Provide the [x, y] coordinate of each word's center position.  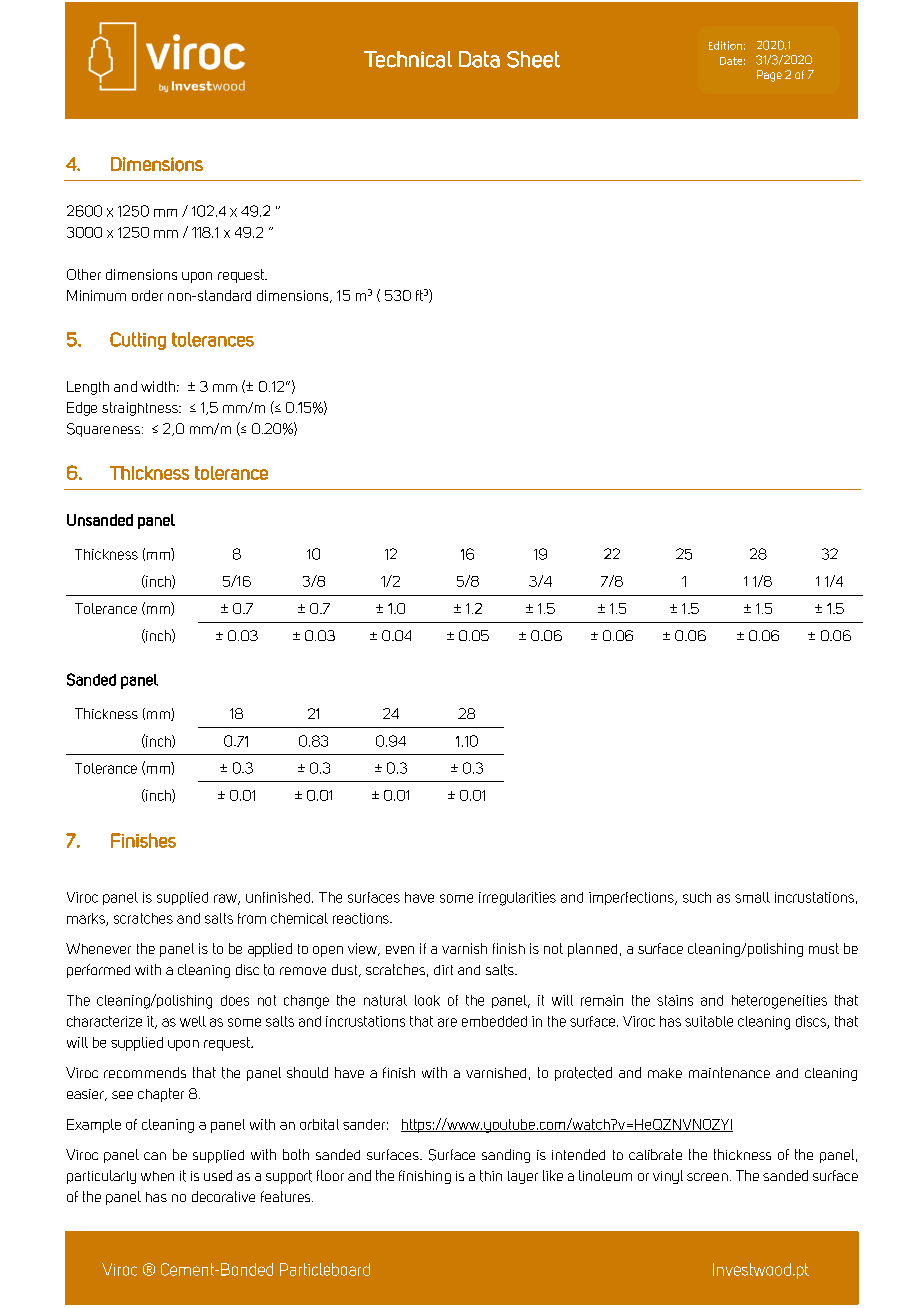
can [155, 1156]
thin [491, 1176]
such [697, 897]
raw [226, 899]
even [400, 950]
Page [769, 76]
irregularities [517, 899]
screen [707, 1177]
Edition [725, 45]
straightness [141, 409]
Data [479, 59]
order [147, 295]
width [158, 386]
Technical [408, 59]
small [752, 897]
